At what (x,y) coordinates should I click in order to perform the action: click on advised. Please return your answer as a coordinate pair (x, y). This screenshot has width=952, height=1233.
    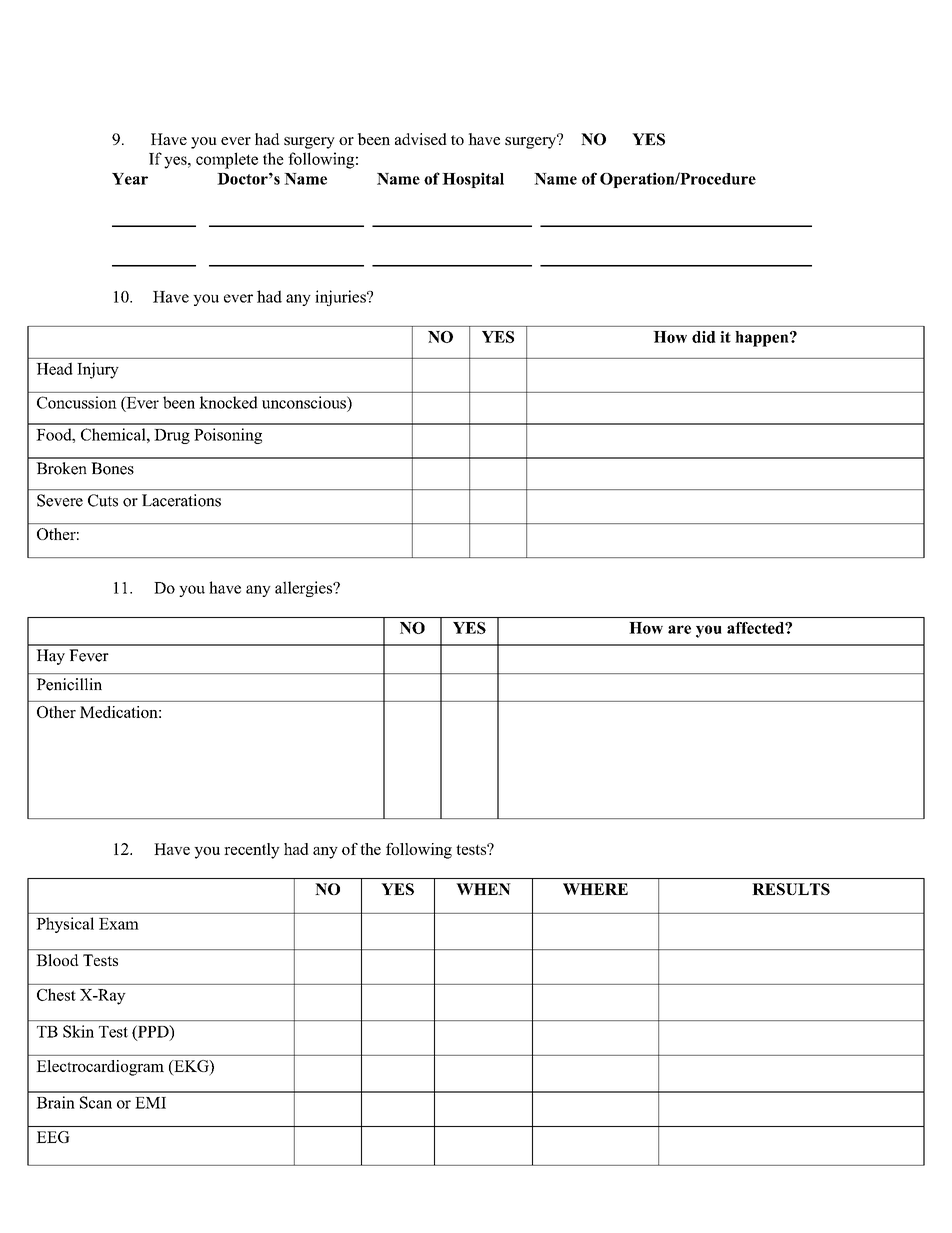
    Looking at the image, I should click on (421, 139).
